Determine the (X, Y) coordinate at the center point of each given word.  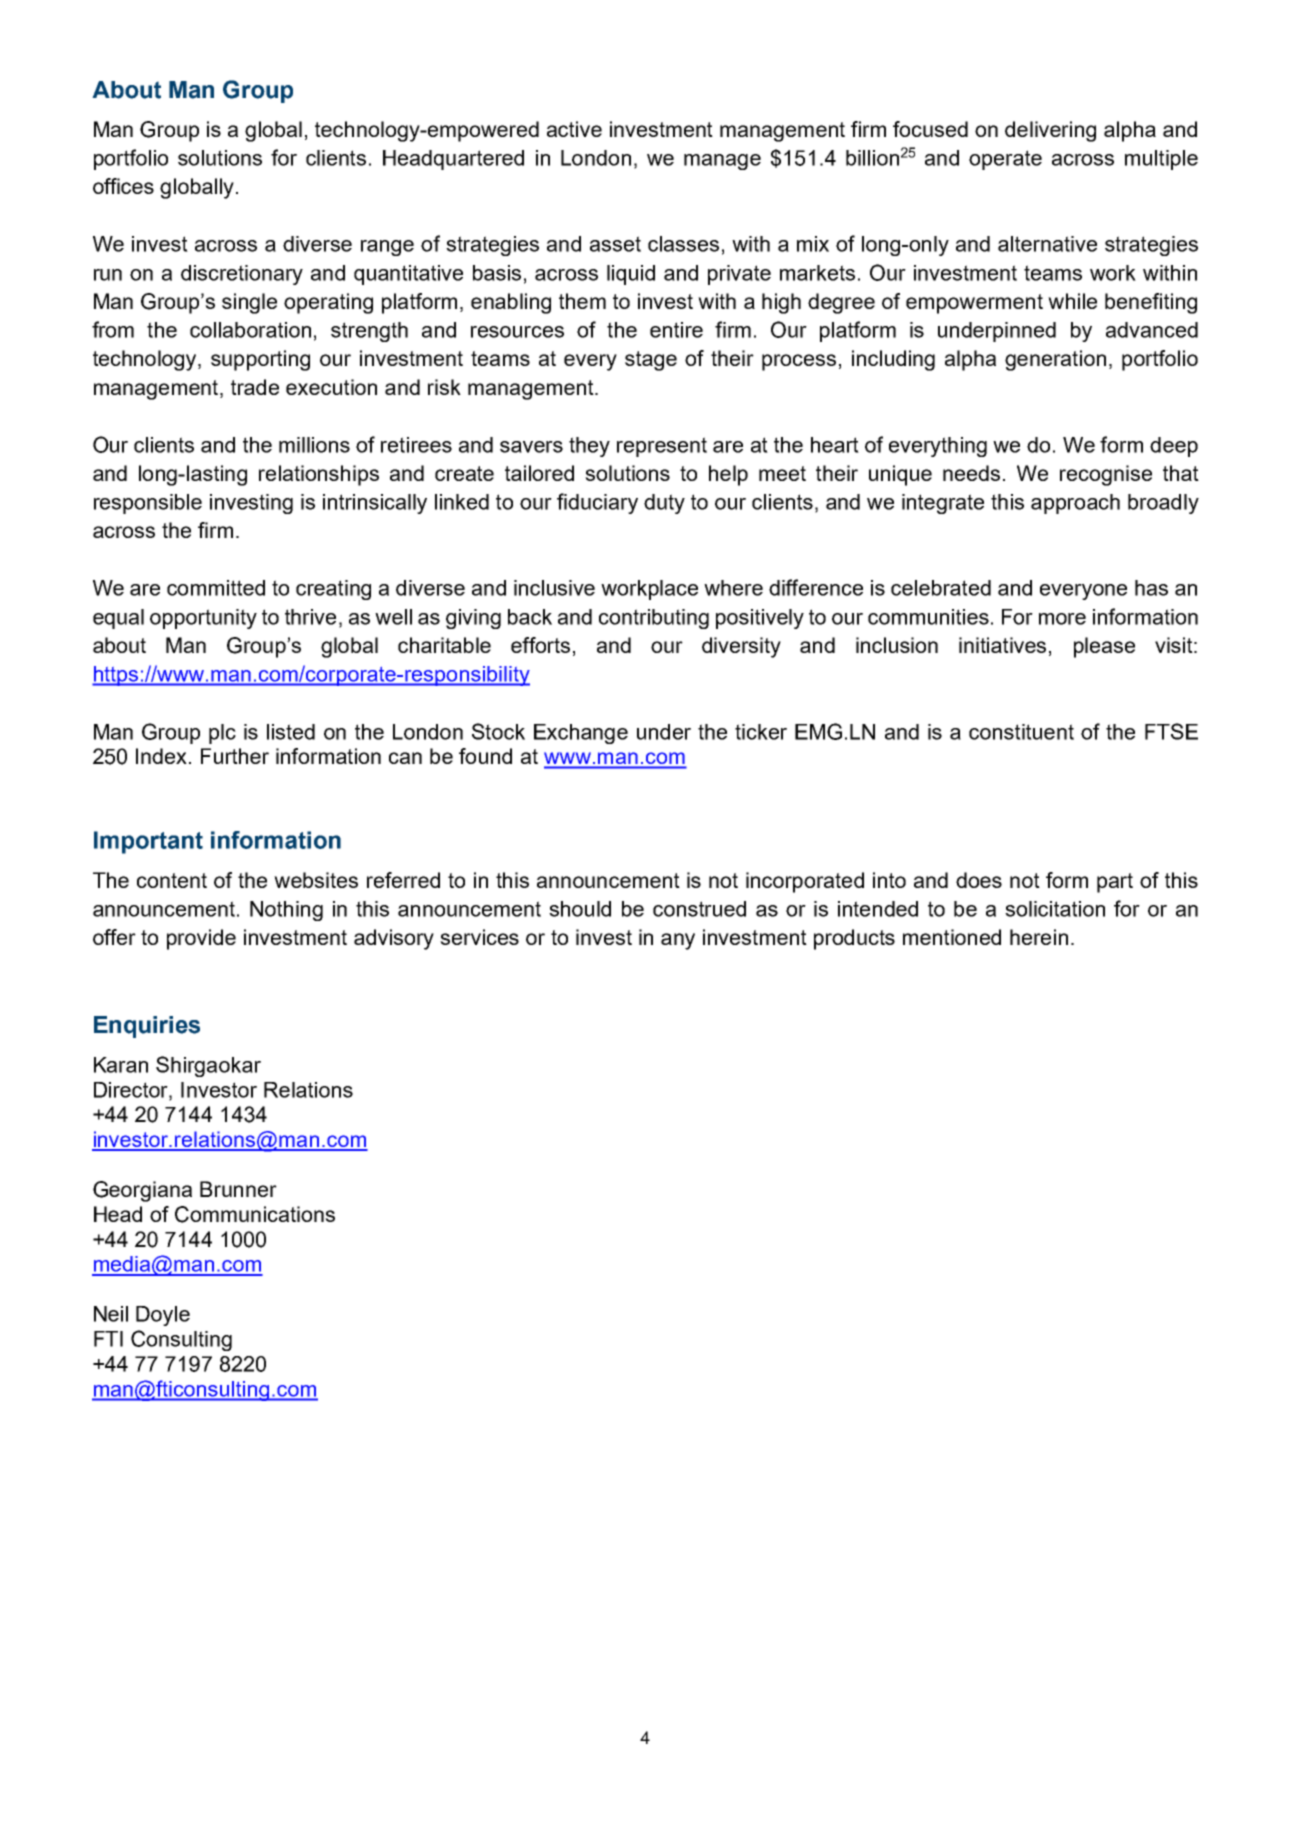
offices (123, 186)
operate (1005, 160)
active (574, 129)
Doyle (163, 1316)
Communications (255, 1214)
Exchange (581, 734)
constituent (1021, 732)
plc (222, 734)
